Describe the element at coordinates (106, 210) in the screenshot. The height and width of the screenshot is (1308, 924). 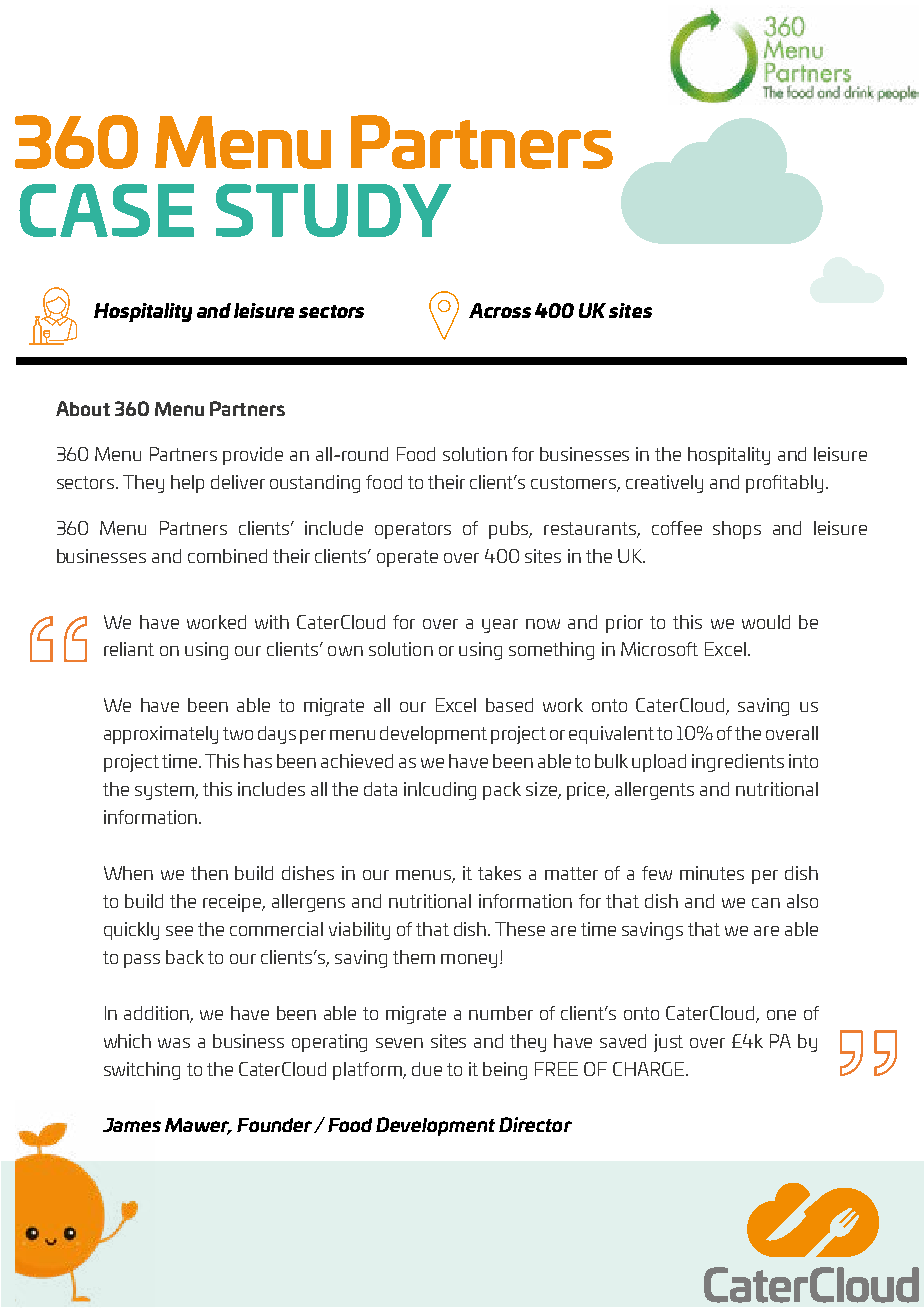
I see `CASE` at that location.
